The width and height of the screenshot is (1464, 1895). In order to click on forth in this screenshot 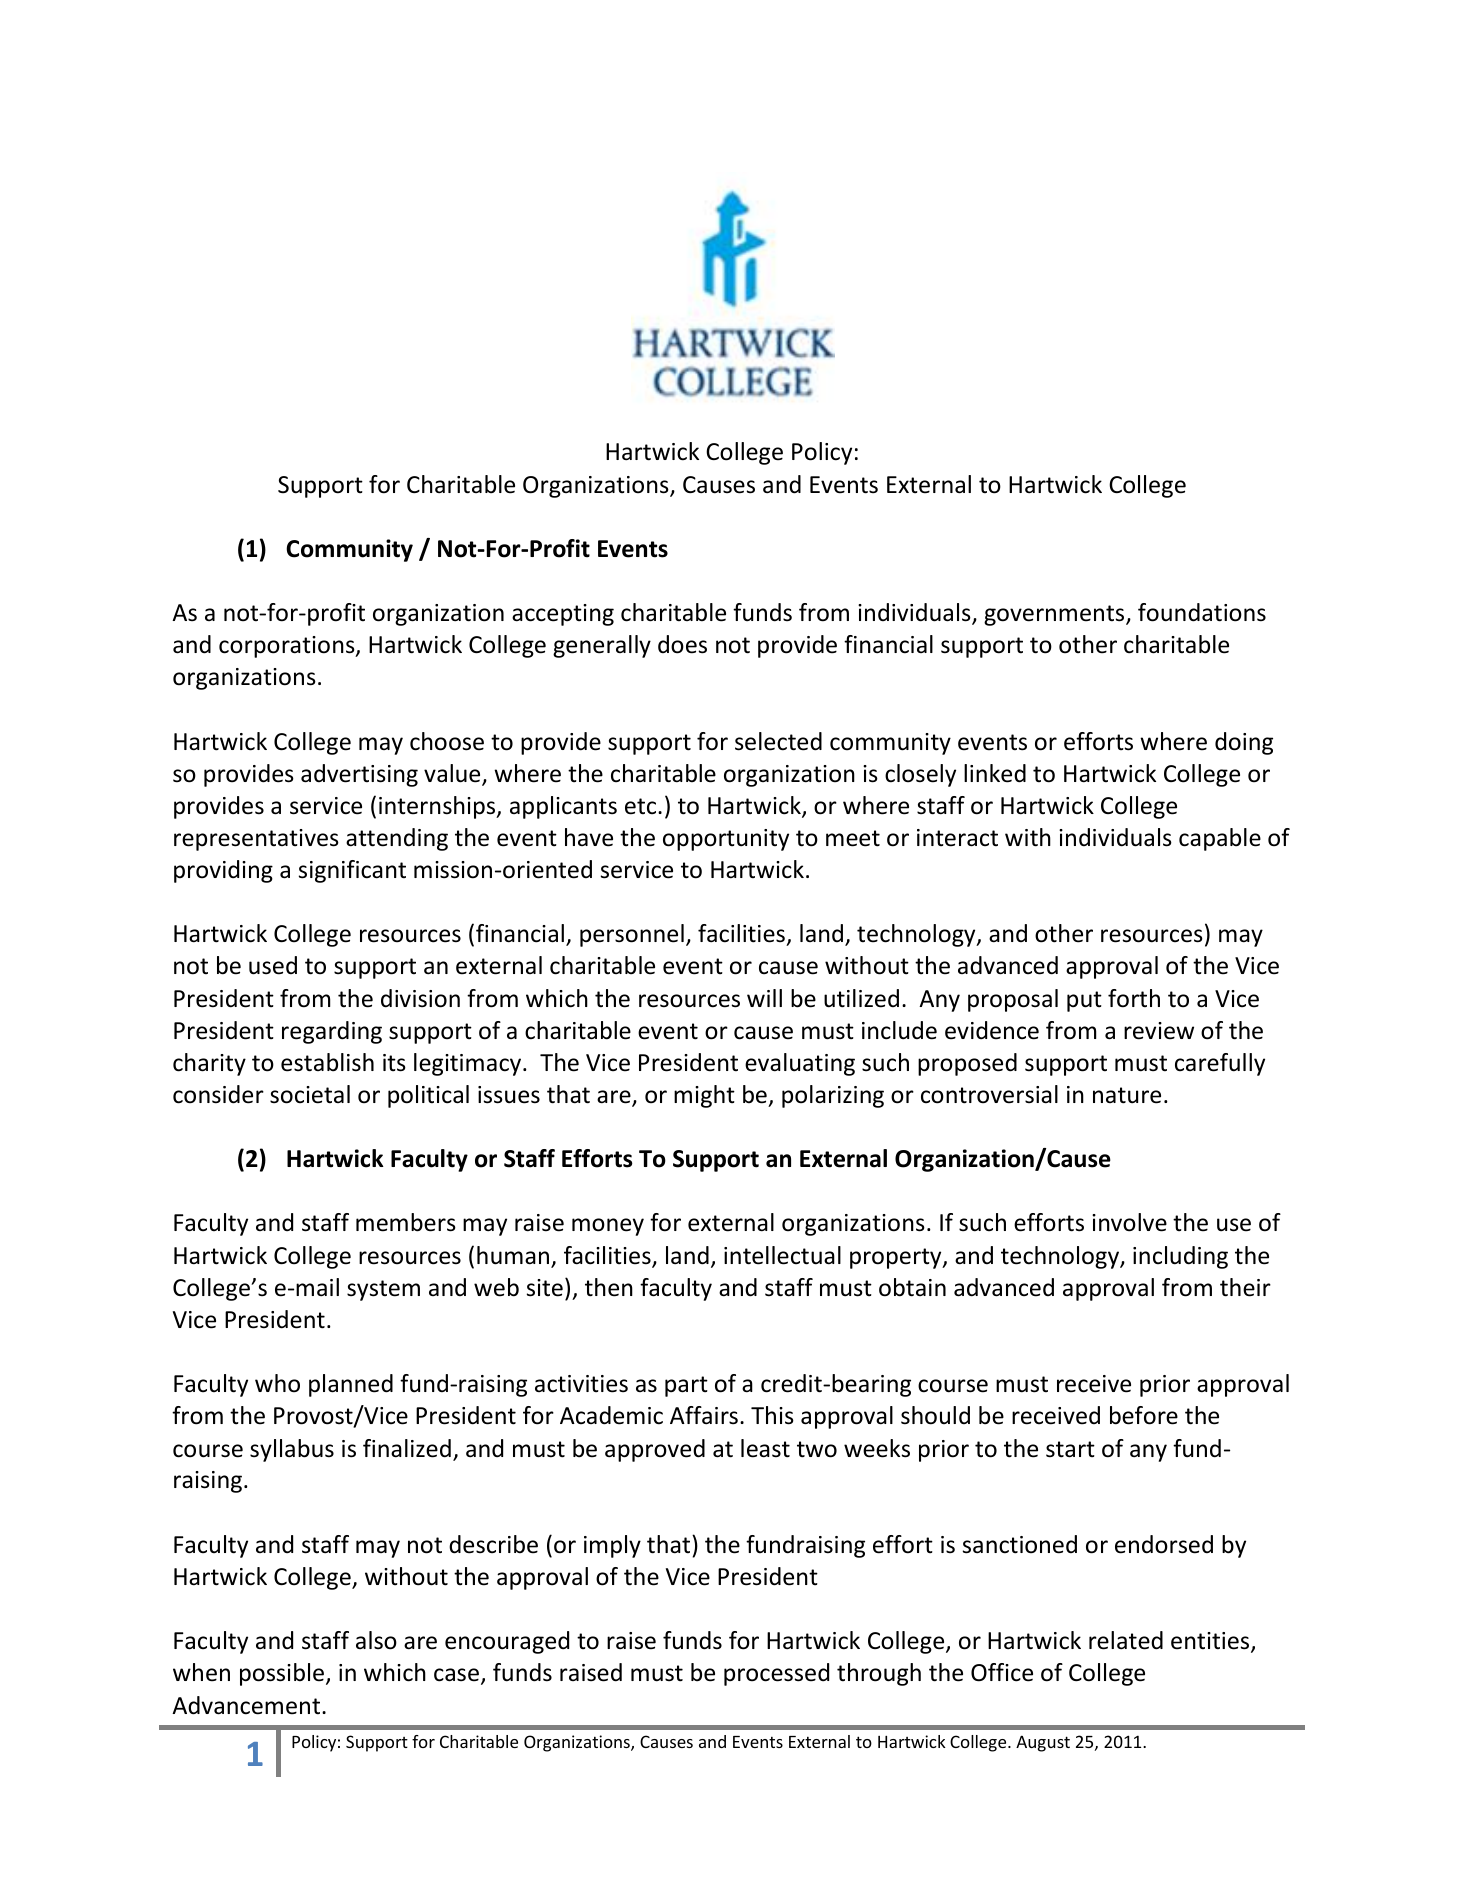, I will do `click(1134, 998)`.
